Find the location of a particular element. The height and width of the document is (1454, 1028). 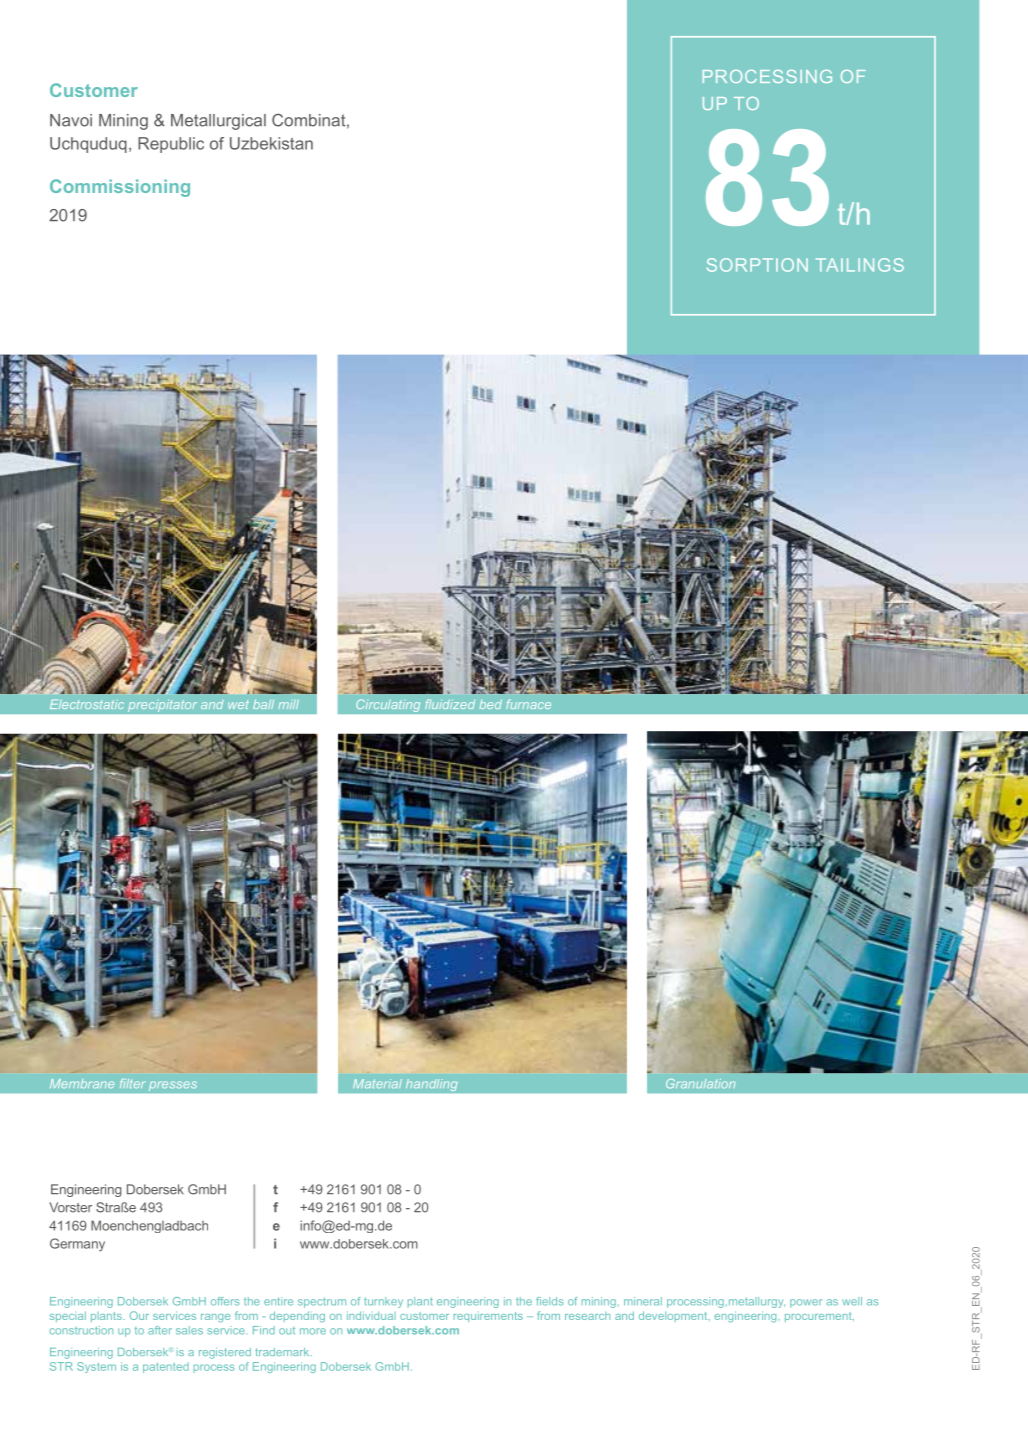

TAILINGS is located at coordinates (860, 265).
